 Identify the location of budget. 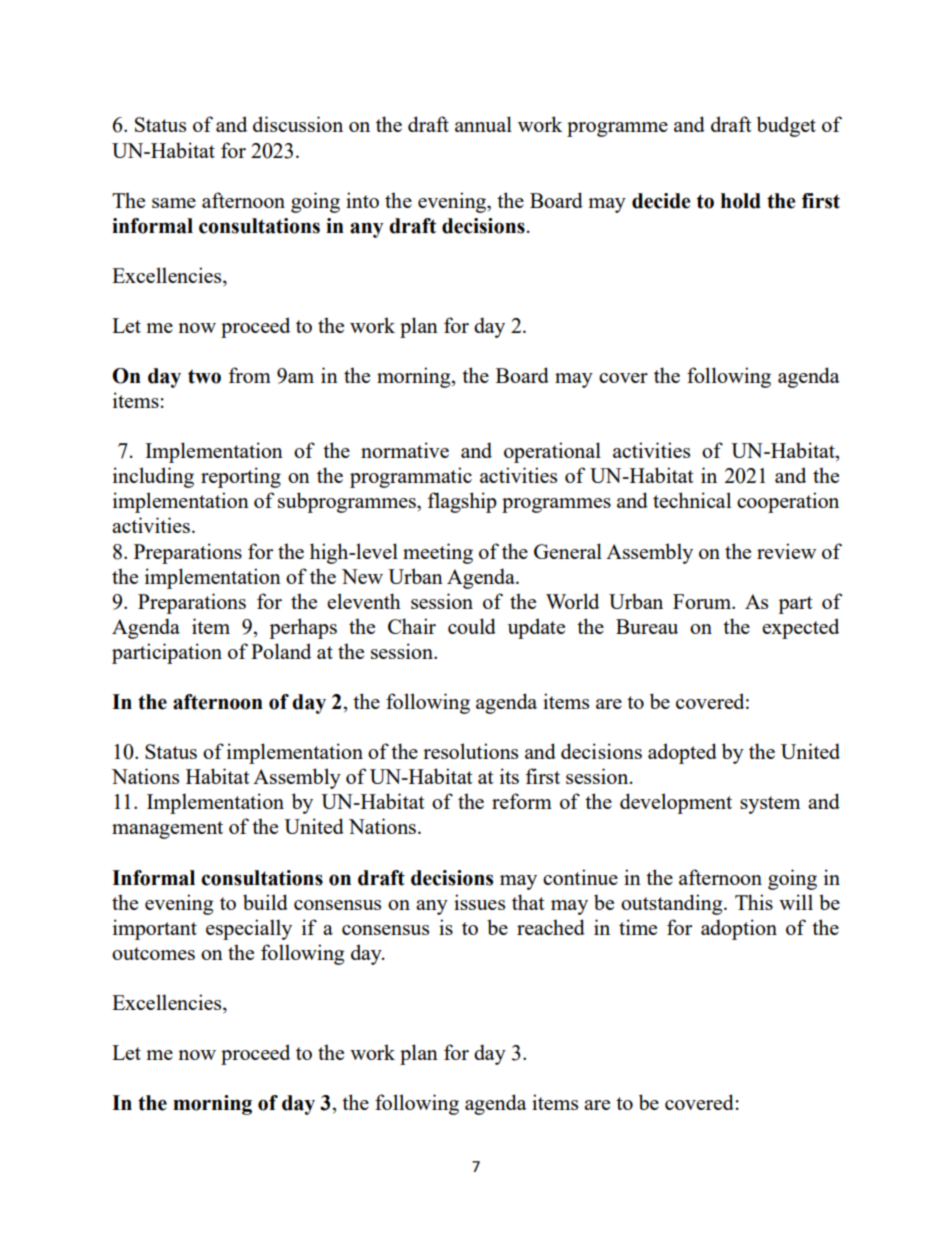
(786, 126).
